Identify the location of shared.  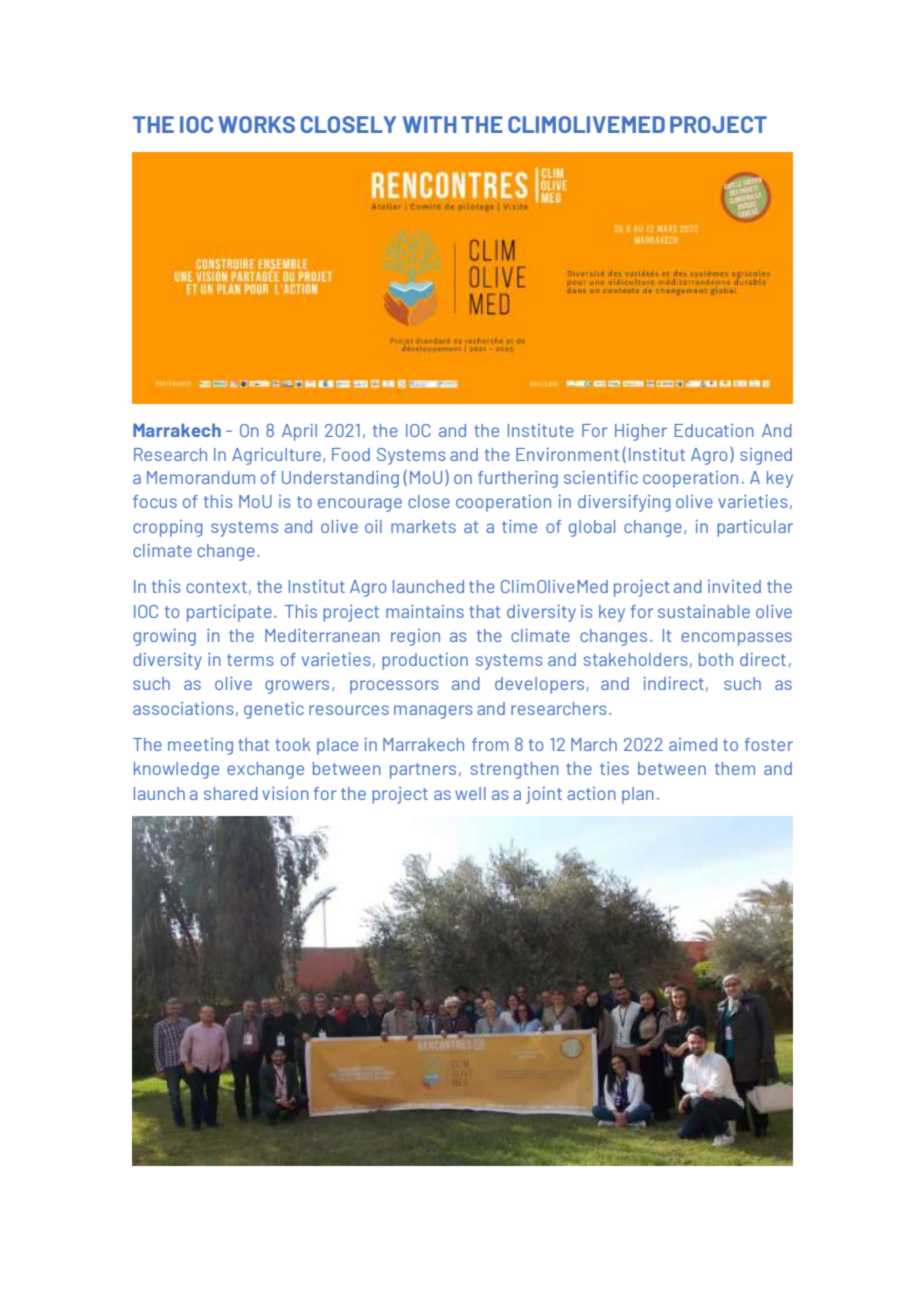
(231, 793).
